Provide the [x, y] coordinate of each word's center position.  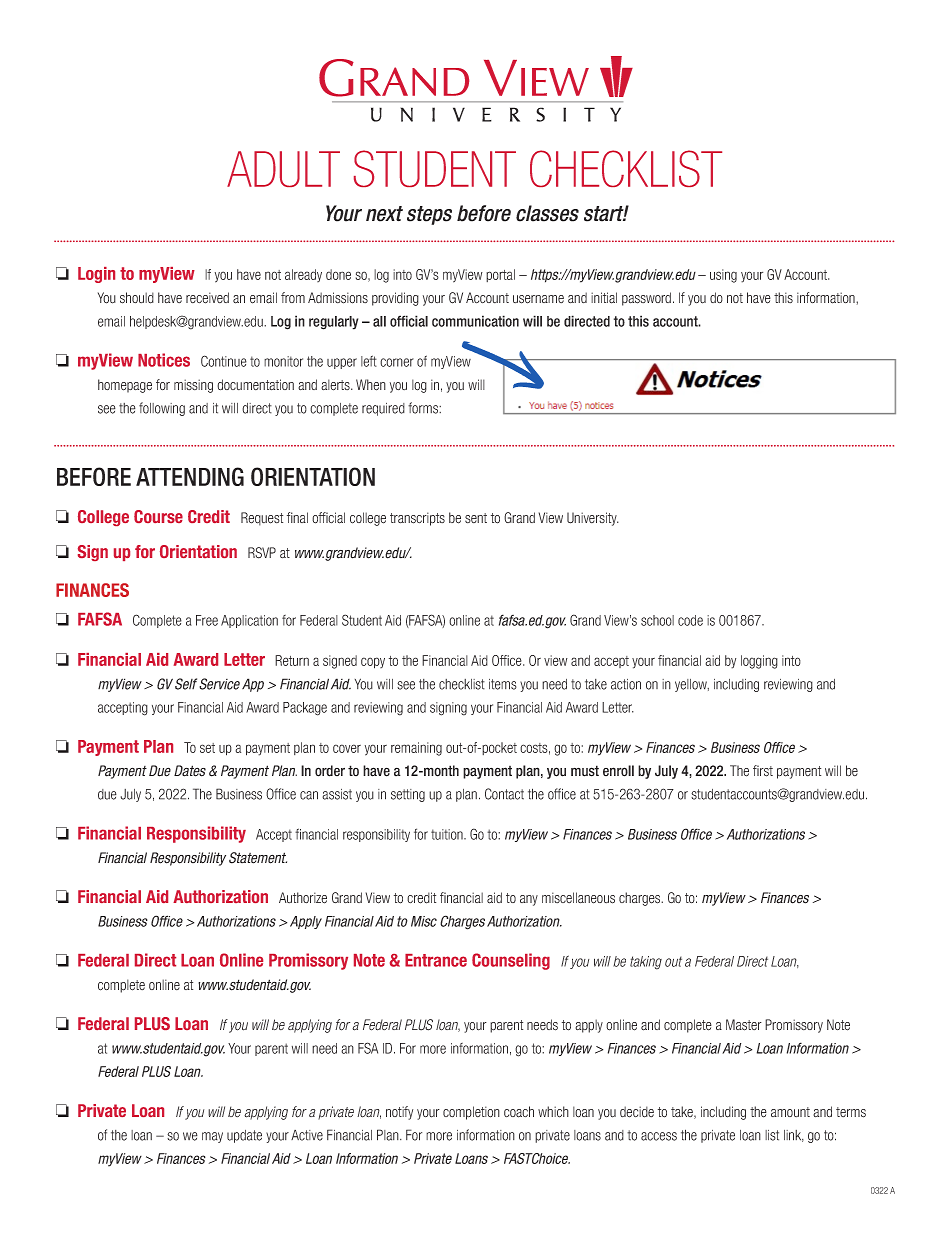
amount [790, 1112]
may [212, 1137]
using [723, 276]
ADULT [283, 169]
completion [471, 1113]
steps [429, 215]
